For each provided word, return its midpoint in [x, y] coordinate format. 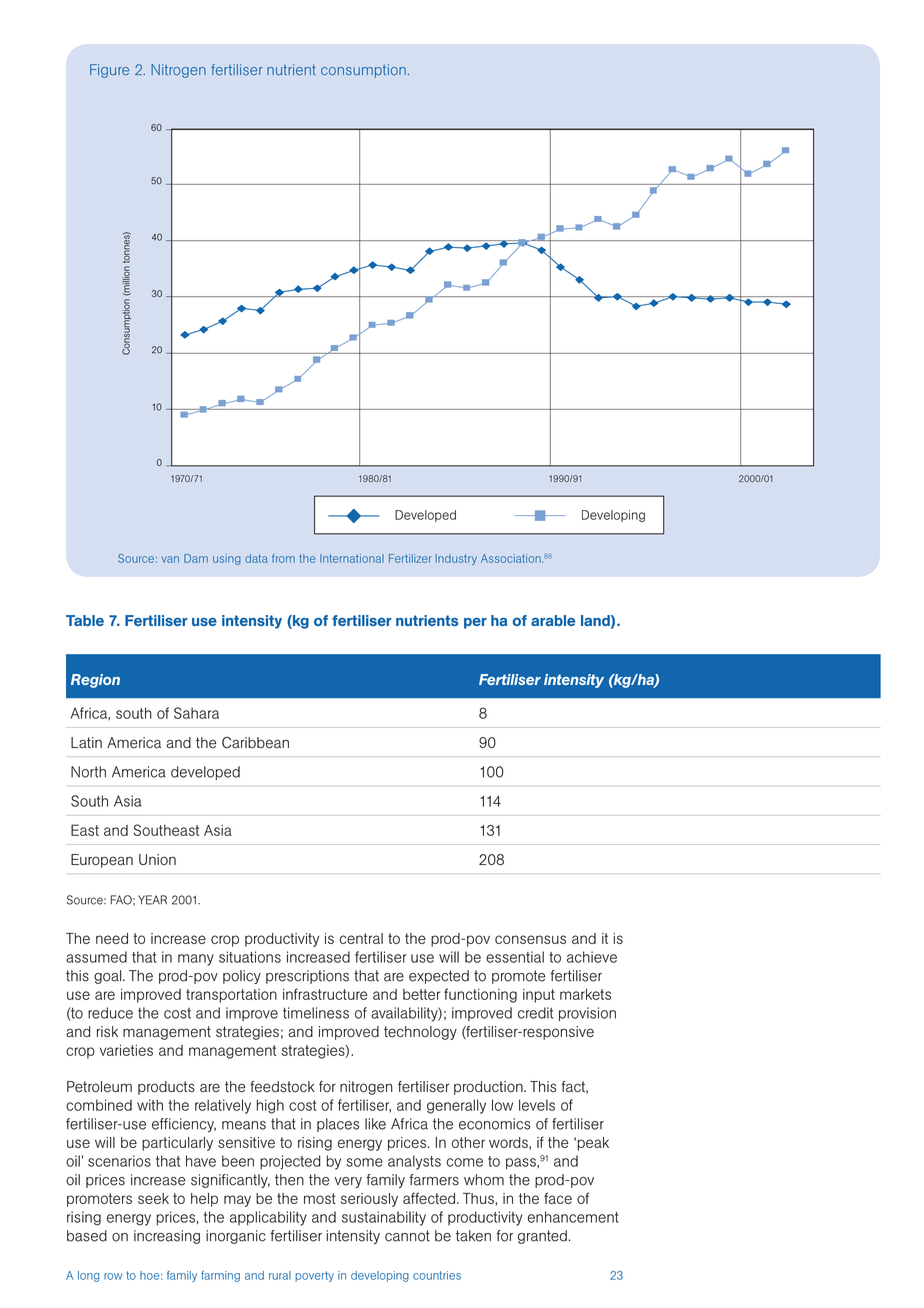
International [352, 558]
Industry [456, 559]
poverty [314, 1276]
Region [95, 681]
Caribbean [255, 743]
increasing [167, 1237]
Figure [109, 71]
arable [553, 620]
